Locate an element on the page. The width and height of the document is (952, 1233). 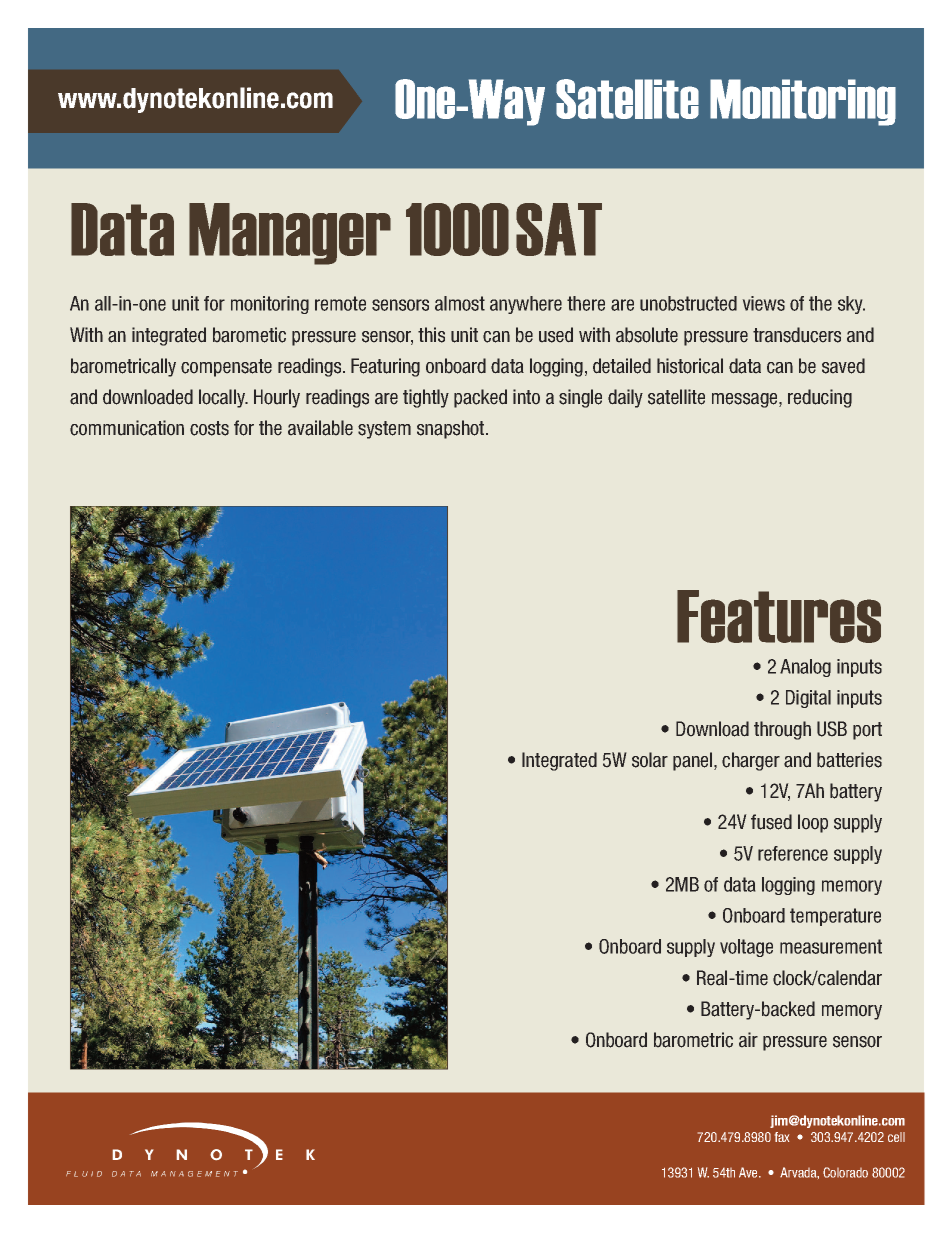
transducers is located at coordinates (797, 335).
